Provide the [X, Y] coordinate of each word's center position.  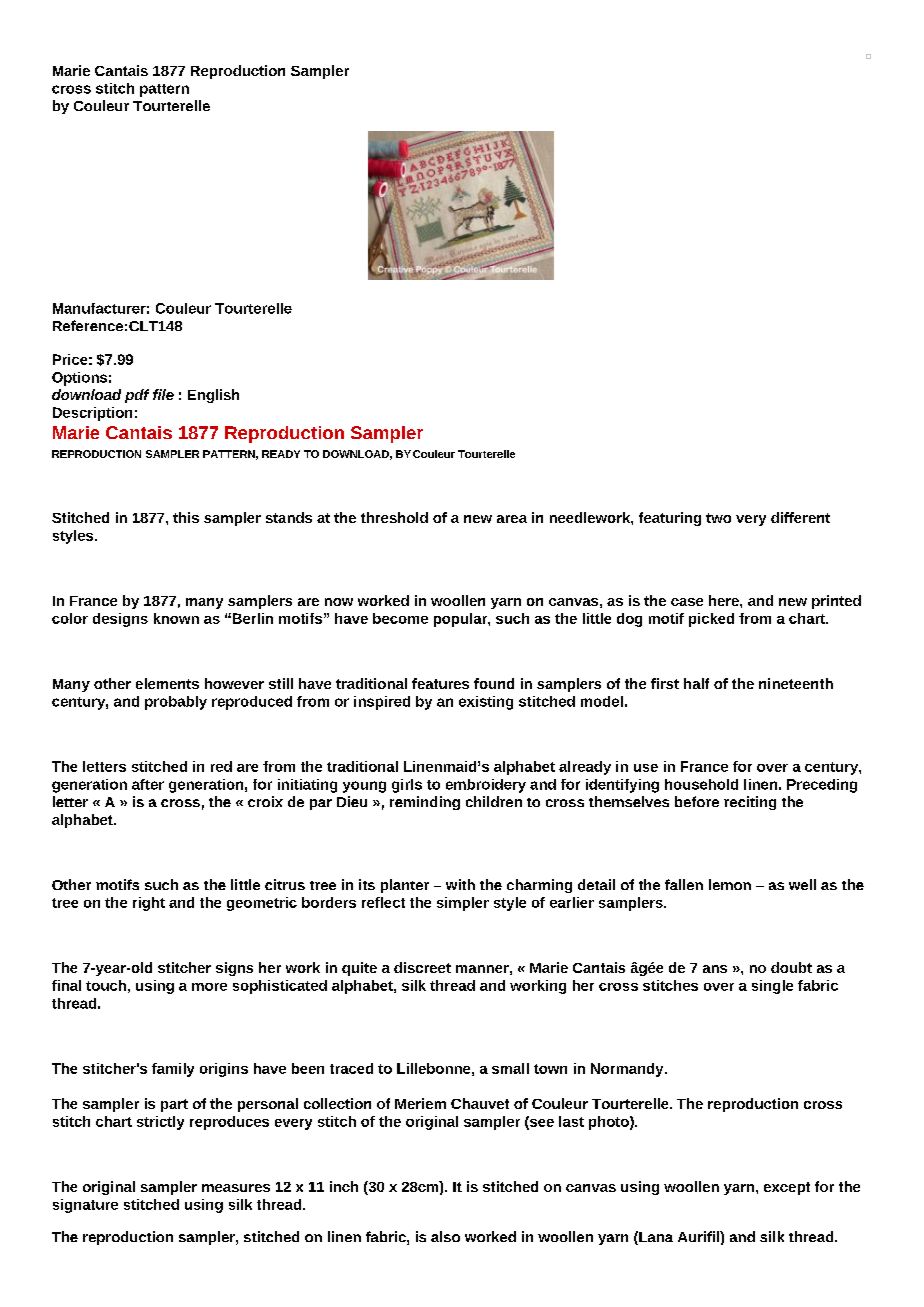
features [440, 683]
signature [85, 1206]
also [445, 1236]
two [718, 518]
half [696, 683]
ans [715, 969]
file [163, 394]
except [787, 1188]
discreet [422, 967]
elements [167, 683]
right [149, 904]
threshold [394, 517]
